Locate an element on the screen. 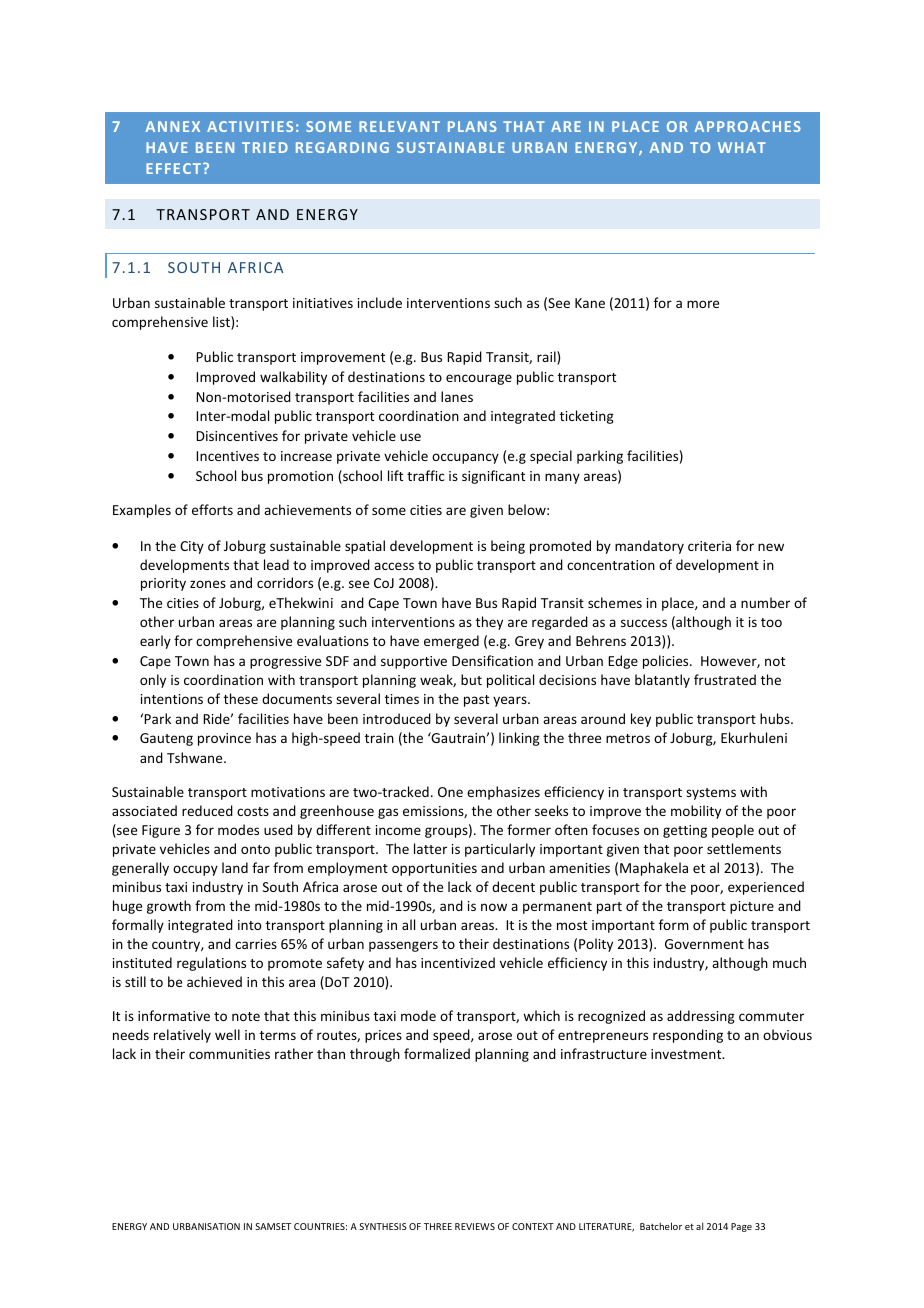 This screenshot has height=1308, width=924. EFFECT is located at coordinates (173, 168).
